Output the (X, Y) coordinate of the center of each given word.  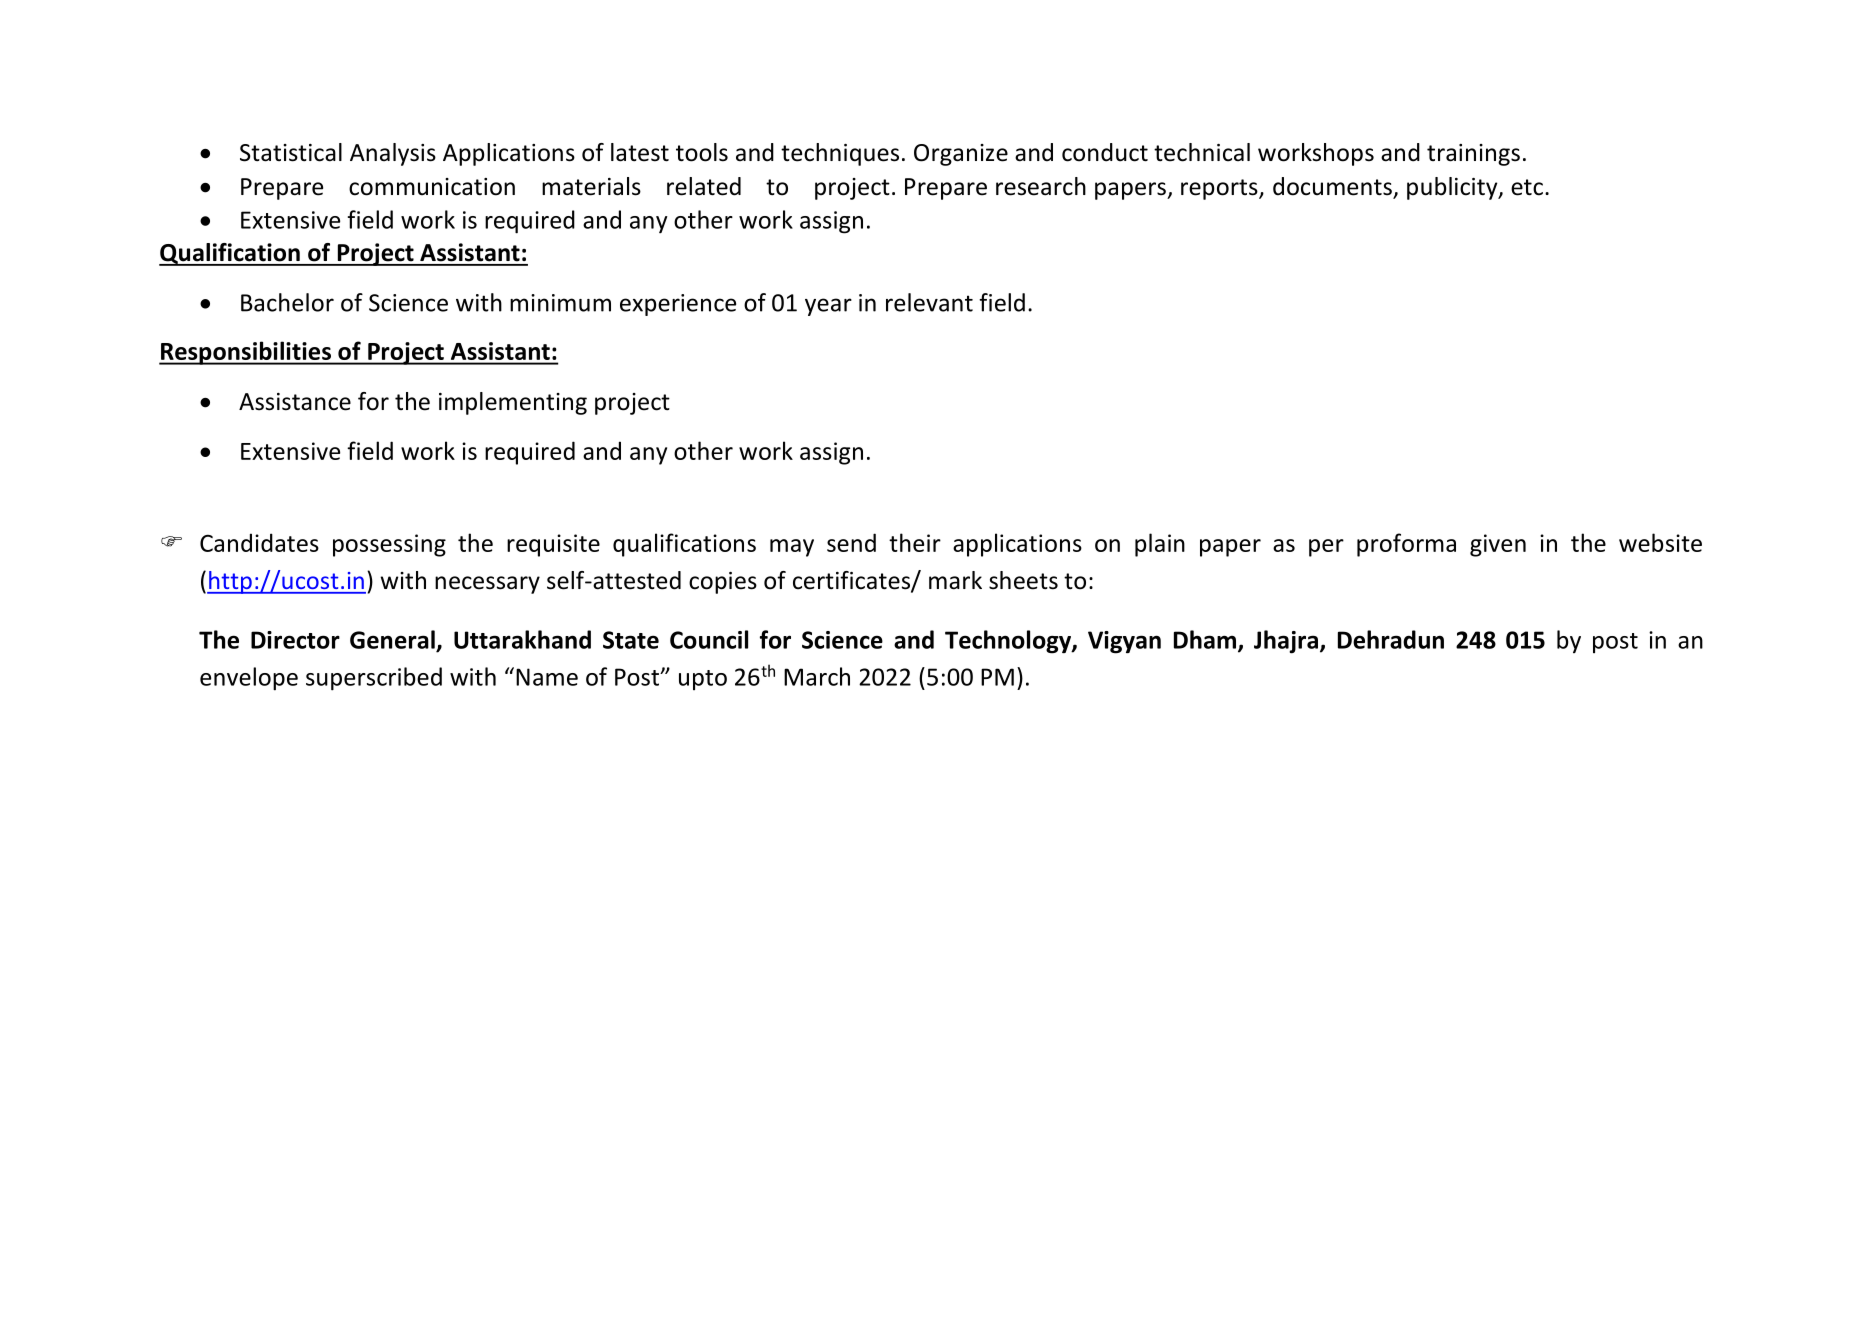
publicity (1453, 188)
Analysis (393, 154)
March (817, 676)
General (392, 639)
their (915, 542)
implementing (513, 403)
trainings (1473, 155)
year (828, 307)
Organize (961, 155)
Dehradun (1391, 639)
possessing (389, 545)
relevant (929, 302)
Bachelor (287, 302)
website (1660, 542)
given (1498, 545)
